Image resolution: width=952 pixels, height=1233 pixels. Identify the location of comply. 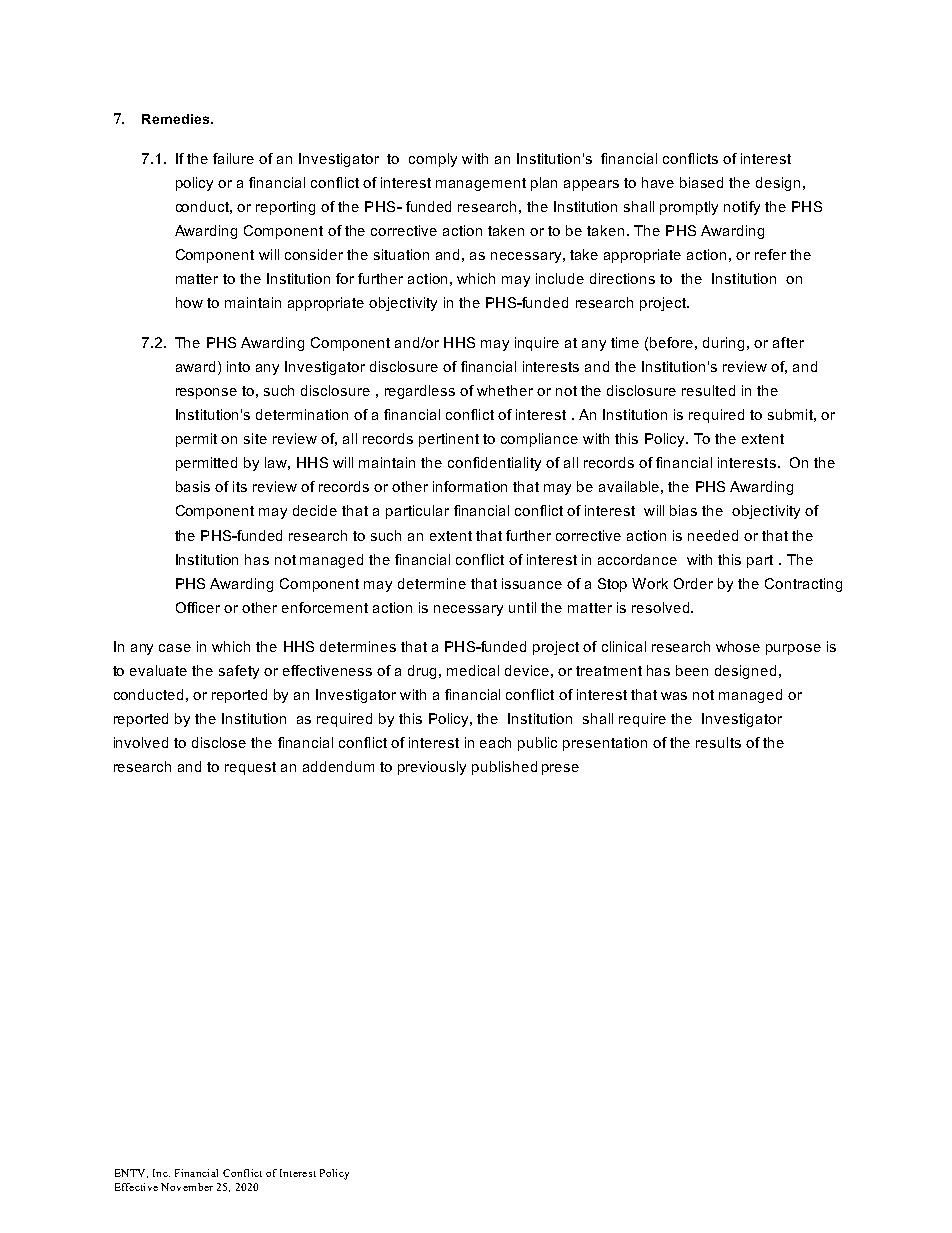
(433, 160).
